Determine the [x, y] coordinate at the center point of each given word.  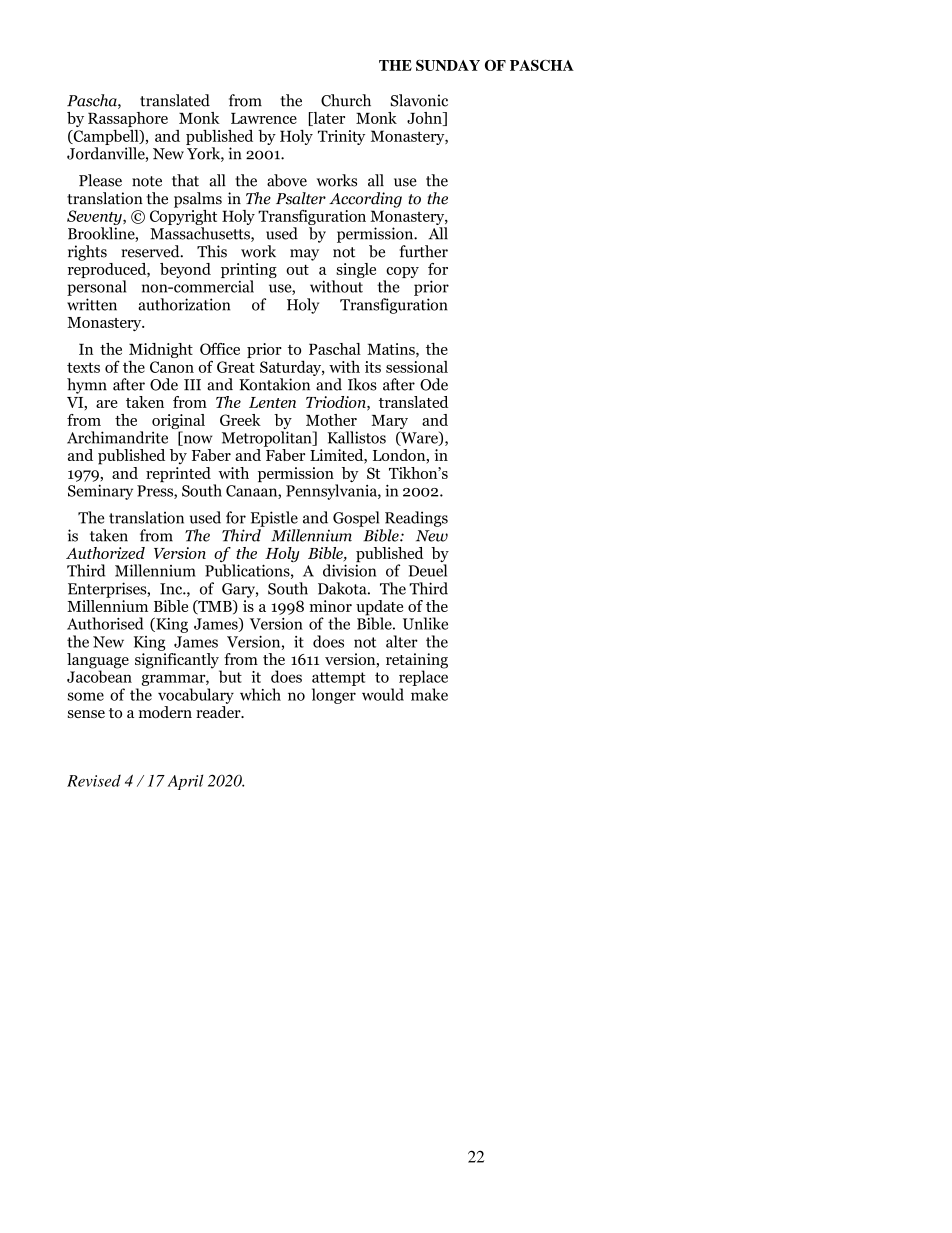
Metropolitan [268, 439]
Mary [389, 423]
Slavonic [419, 100]
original [178, 423]
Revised [94, 780]
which [260, 694]
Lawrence [264, 118]
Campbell [106, 137]
